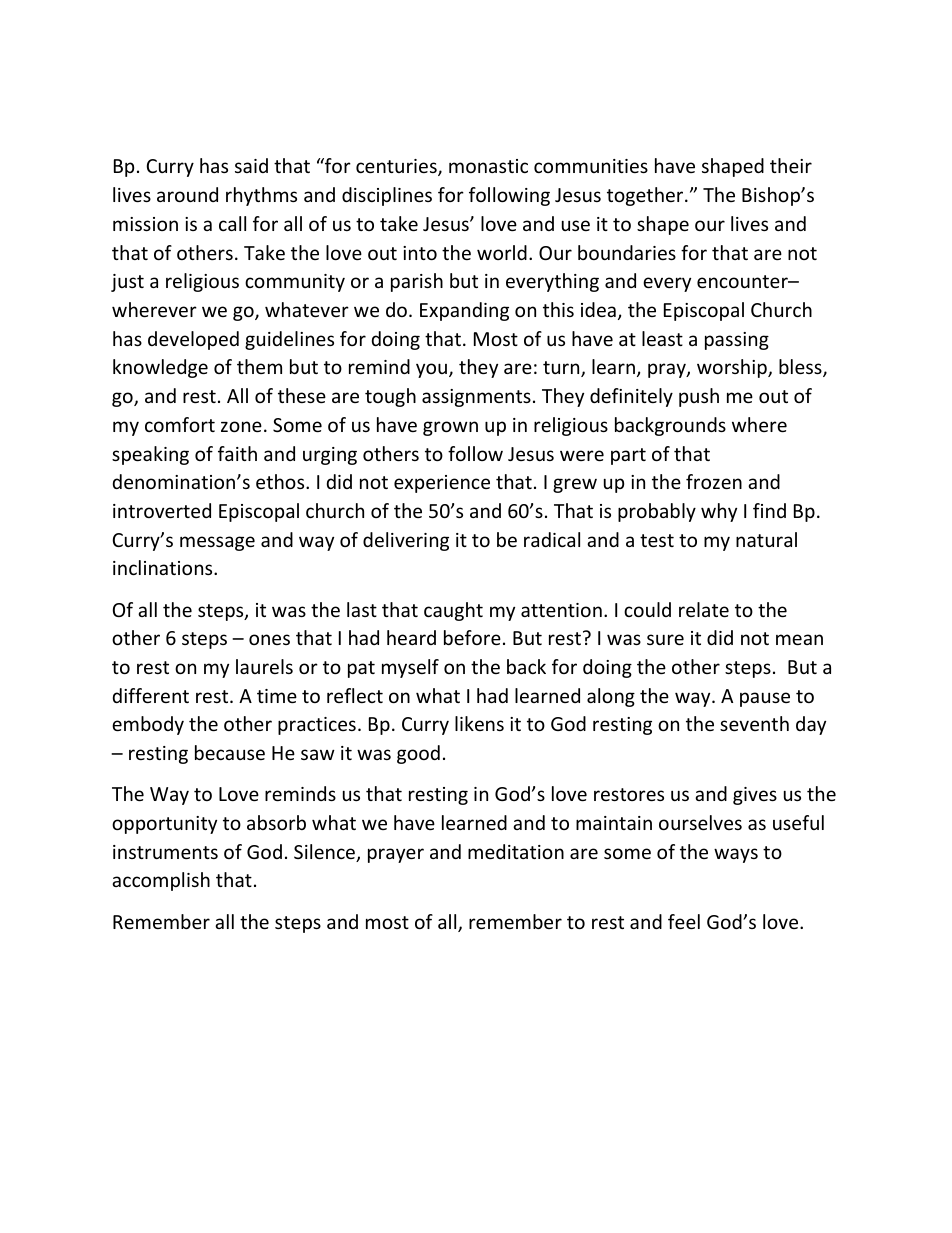  I want to click on developed, so click(193, 340).
